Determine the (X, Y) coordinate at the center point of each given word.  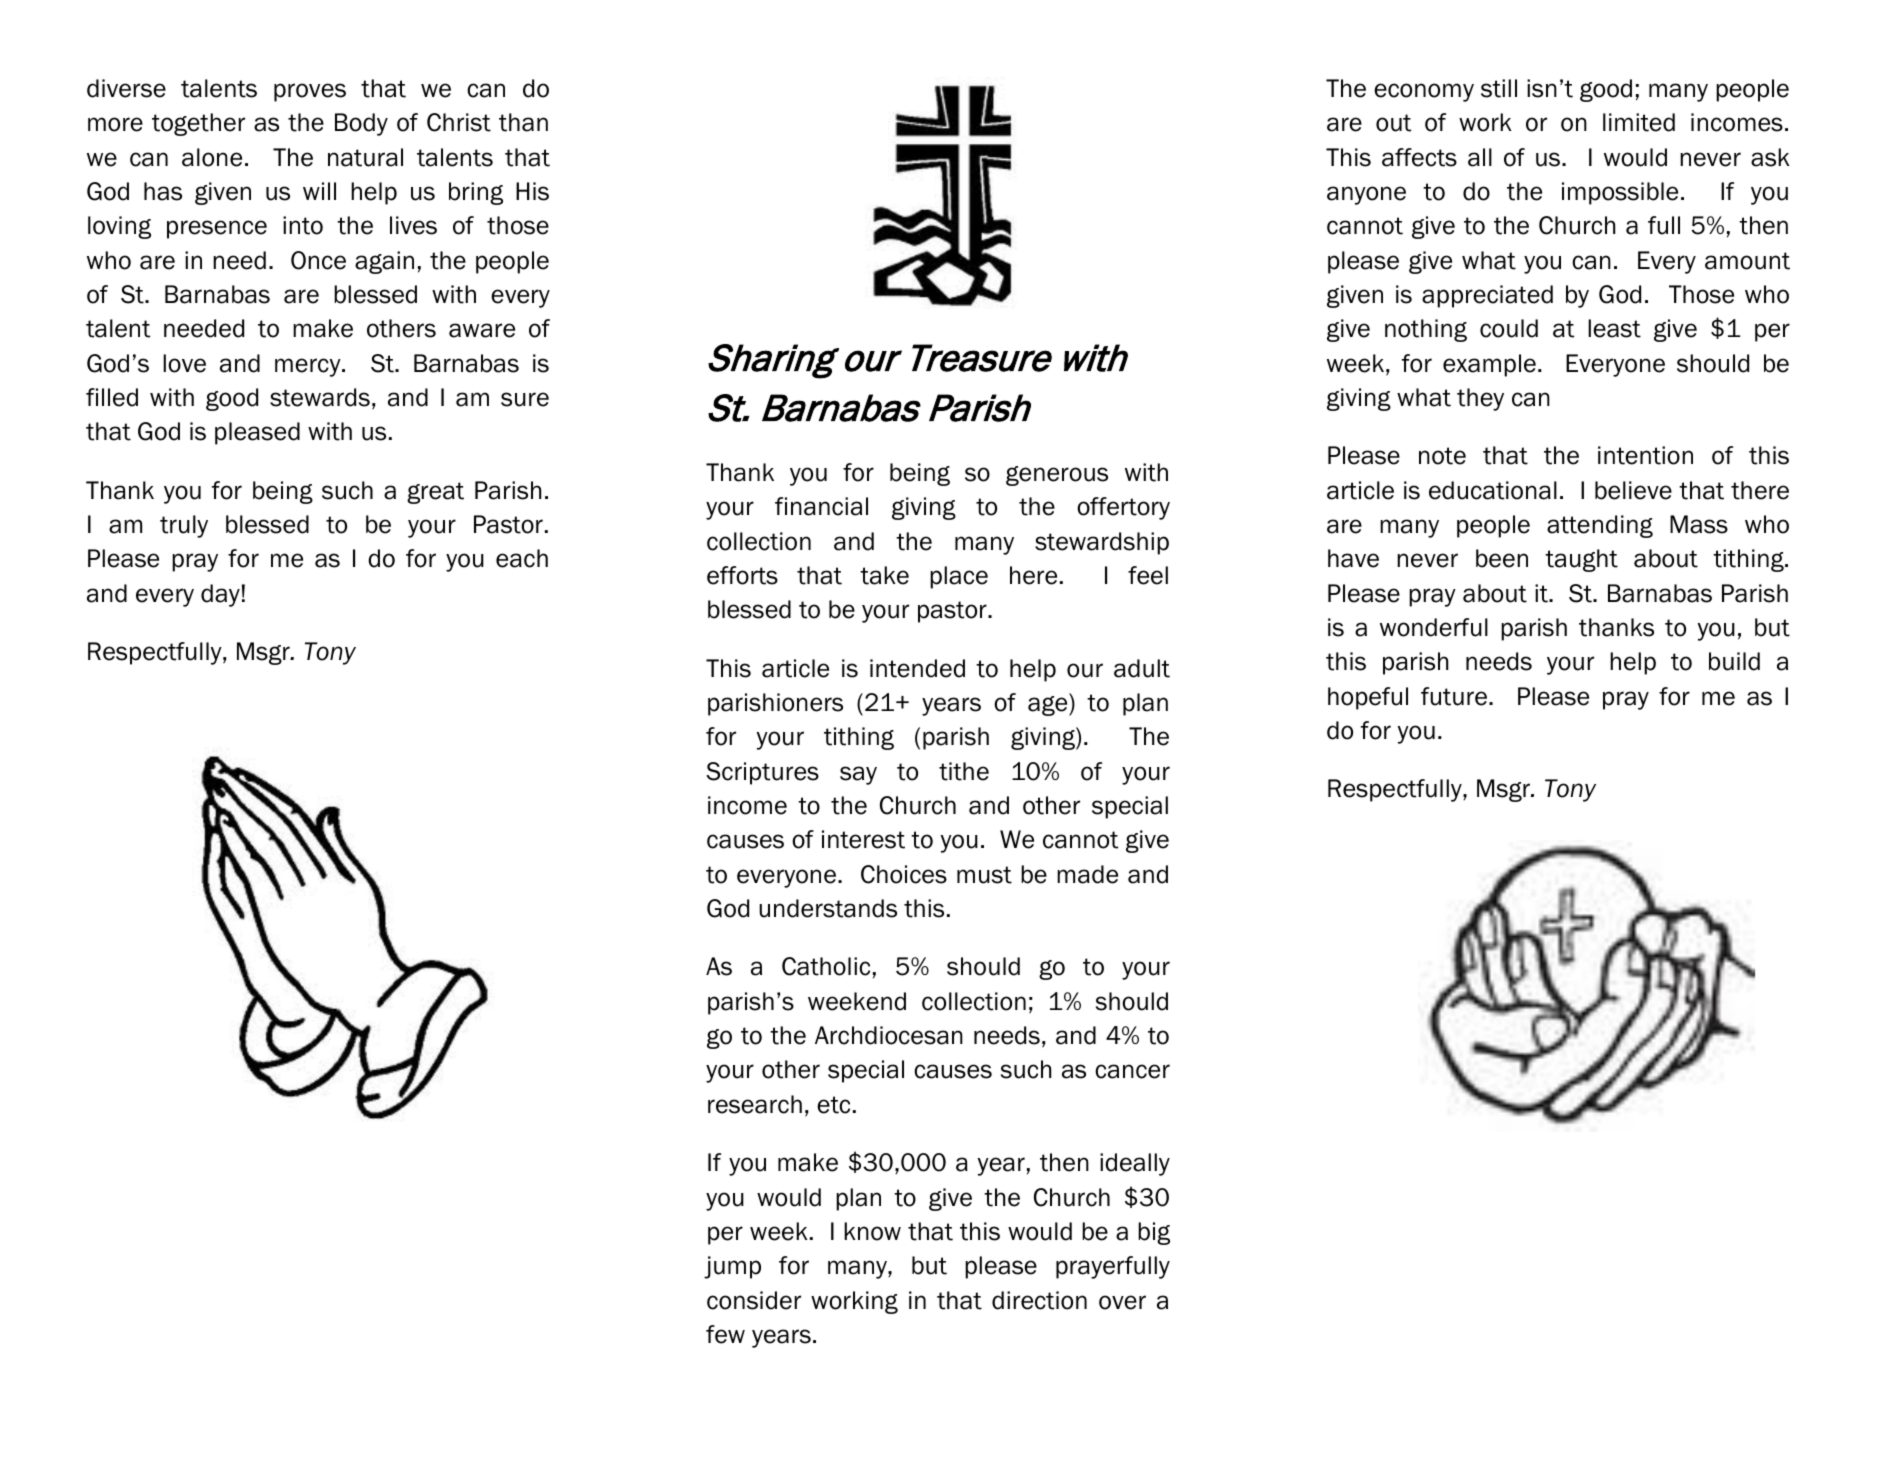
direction (1039, 1300)
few (725, 1334)
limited (1639, 122)
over (1122, 1302)
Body (361, 124)
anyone (1366, 195)
